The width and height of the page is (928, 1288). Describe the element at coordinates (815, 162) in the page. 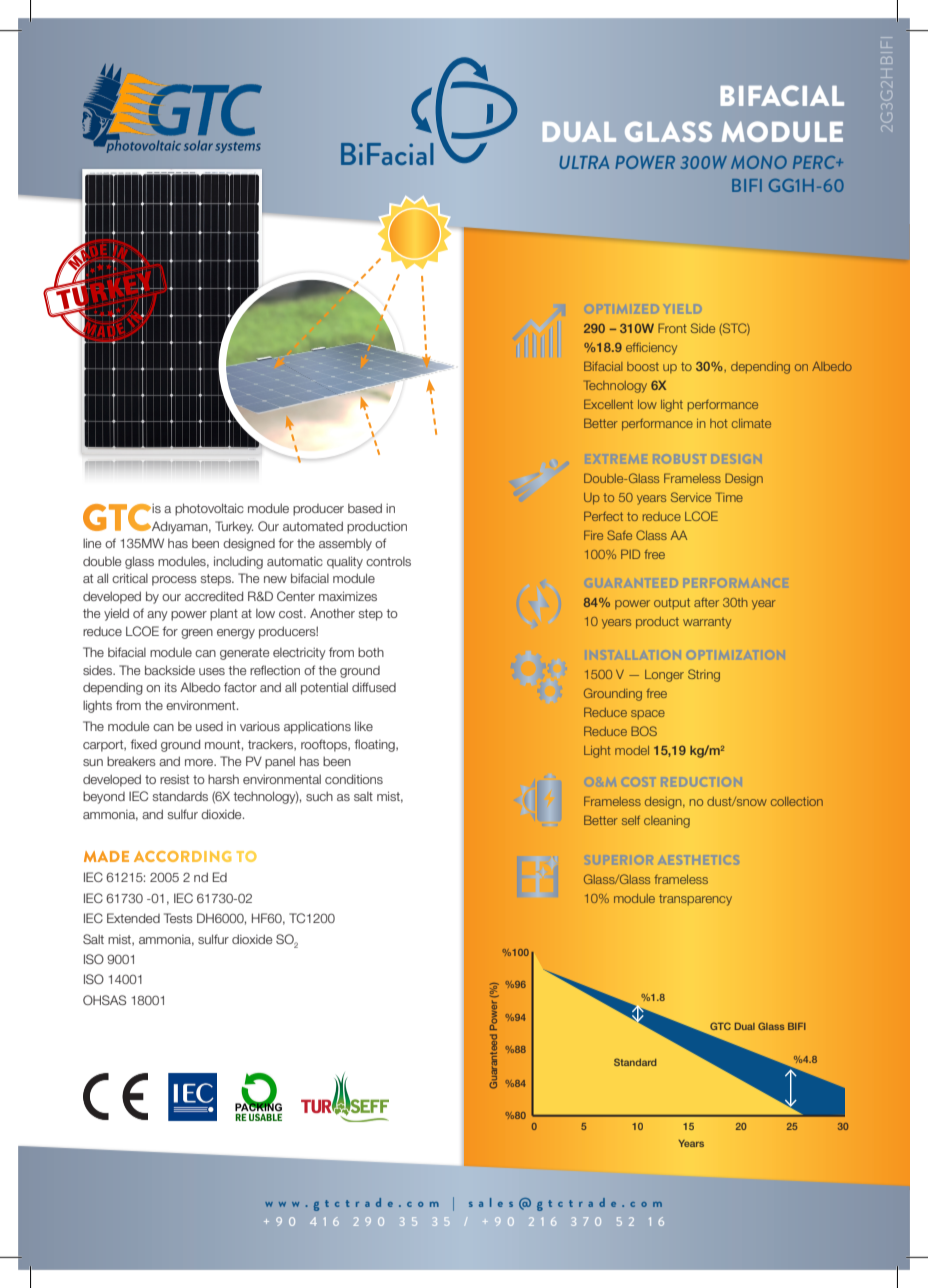

I see `PERC` at that location.
